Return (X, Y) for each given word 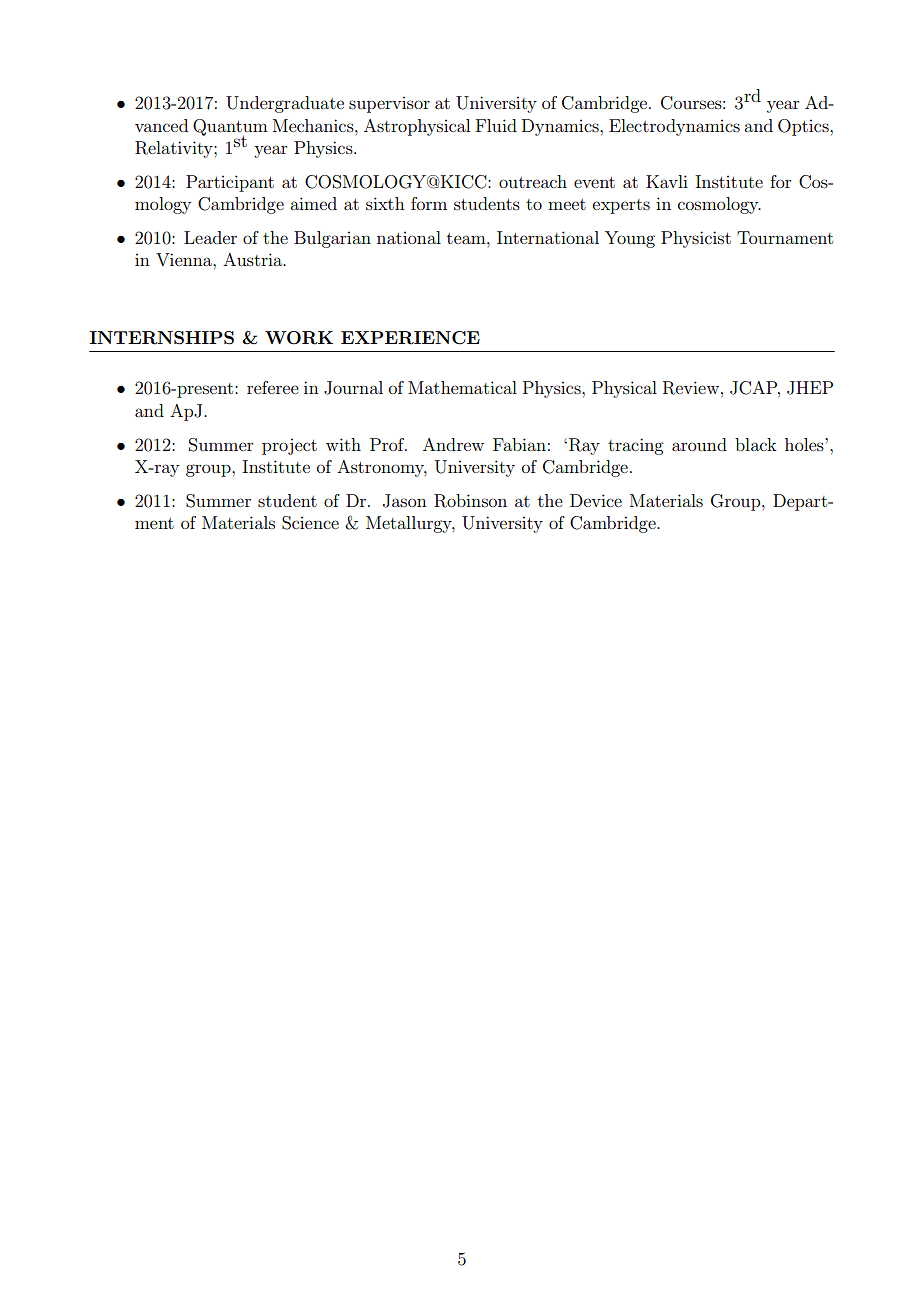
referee (273, 387)
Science (310, 523)
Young (630, 239)
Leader (210, 237)
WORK (299, 338)
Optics (804, 127)
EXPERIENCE (410, 338)
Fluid (496, 125)
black (756, 444)
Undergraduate (285, 104)
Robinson (470, 501)
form (429, 203)
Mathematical (462, 387)
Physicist (696, 239)
